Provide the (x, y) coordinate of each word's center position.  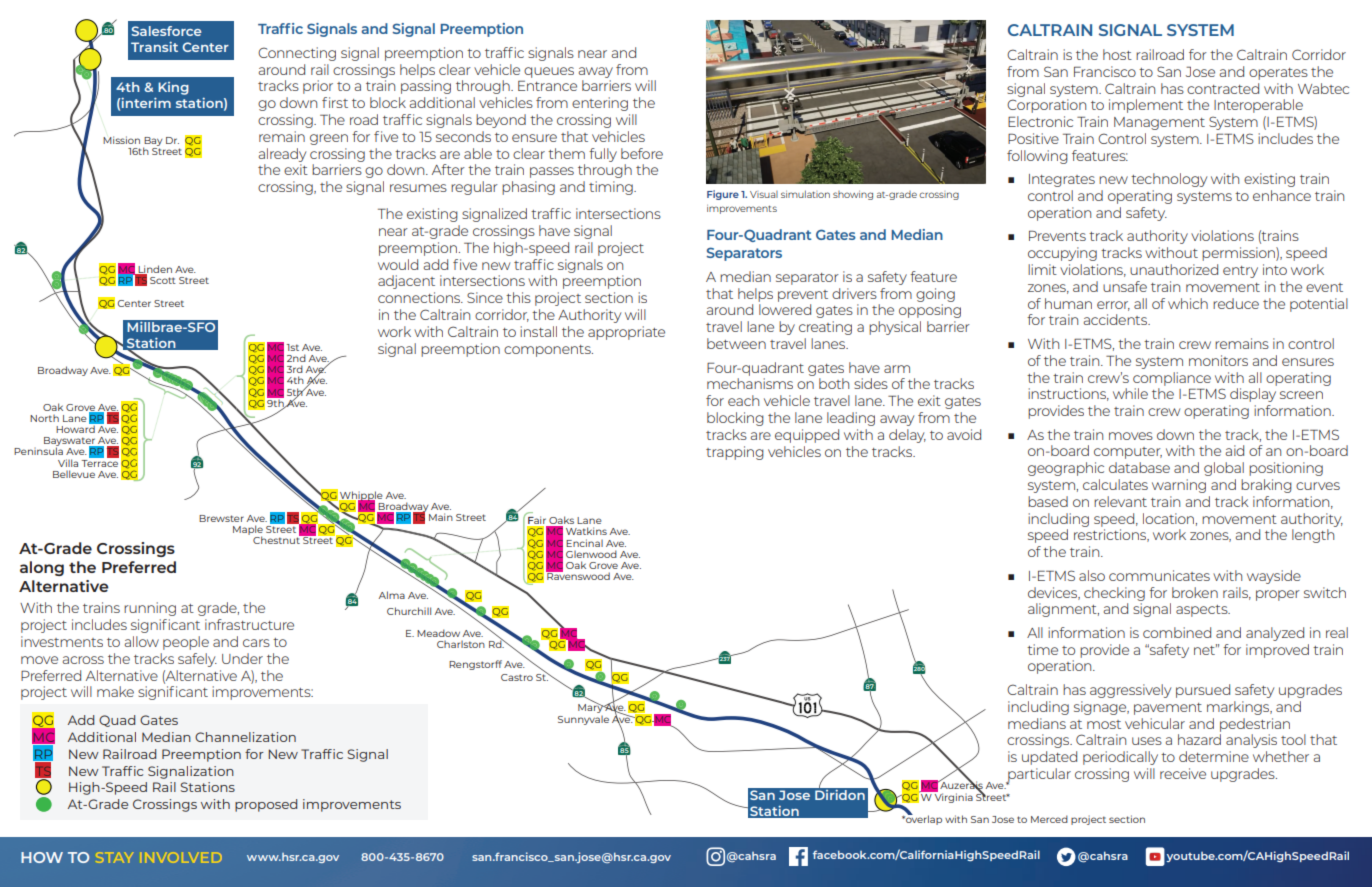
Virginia (953, 797)
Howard (76, 428)
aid (1235, 450)
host (1117, 54)
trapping (735, 453)
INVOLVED (181, 857)
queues (549, 72)
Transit (154, 47)
